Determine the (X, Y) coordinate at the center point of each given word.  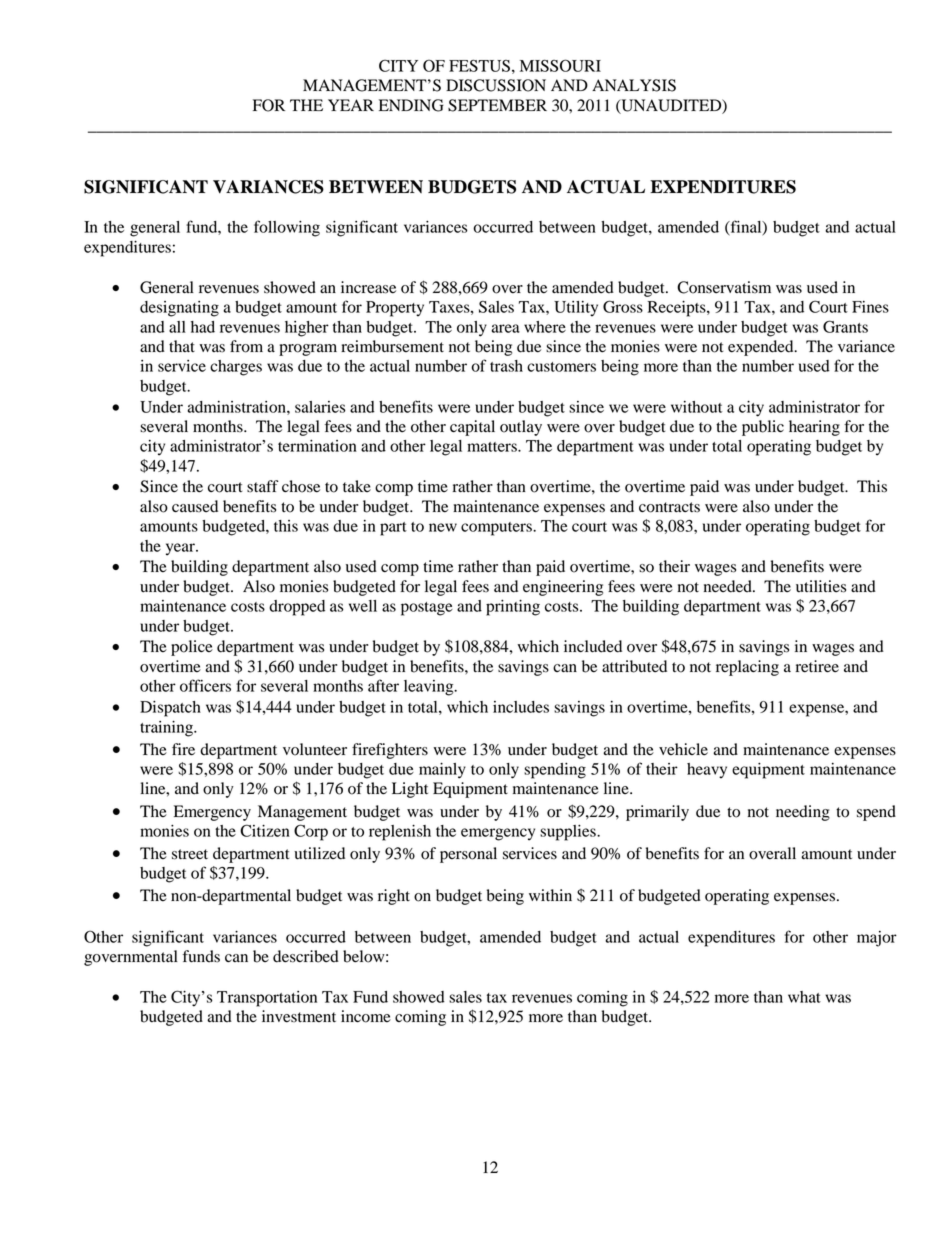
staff (263, 486)
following (287, 228)
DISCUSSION (496, 85)
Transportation (267, 999)
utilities (821, 586)
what (804, 997)
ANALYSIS (634, 85)
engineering (563, 588)
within (550, 895)
